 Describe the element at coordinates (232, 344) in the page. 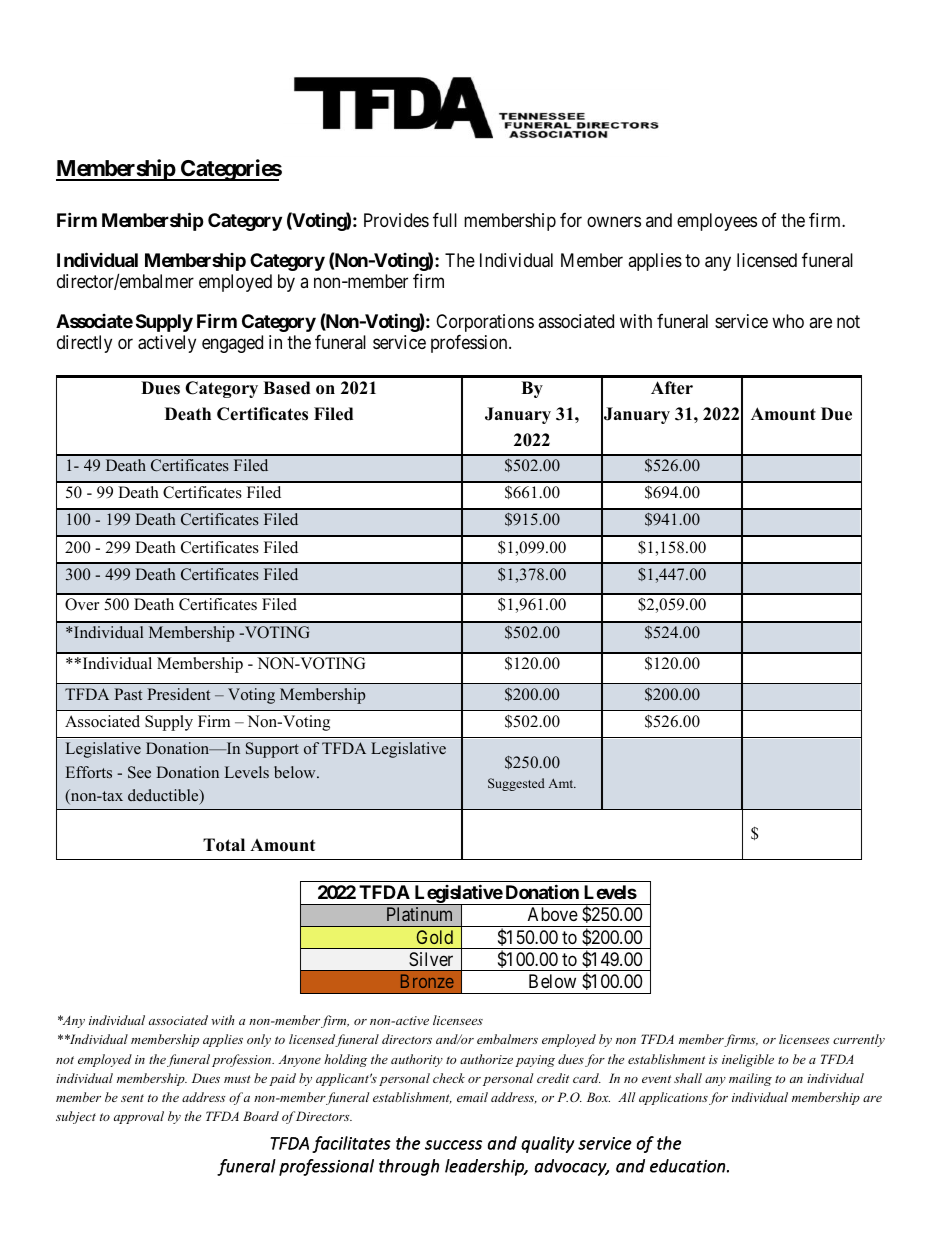

I see `engaged` at that location.
